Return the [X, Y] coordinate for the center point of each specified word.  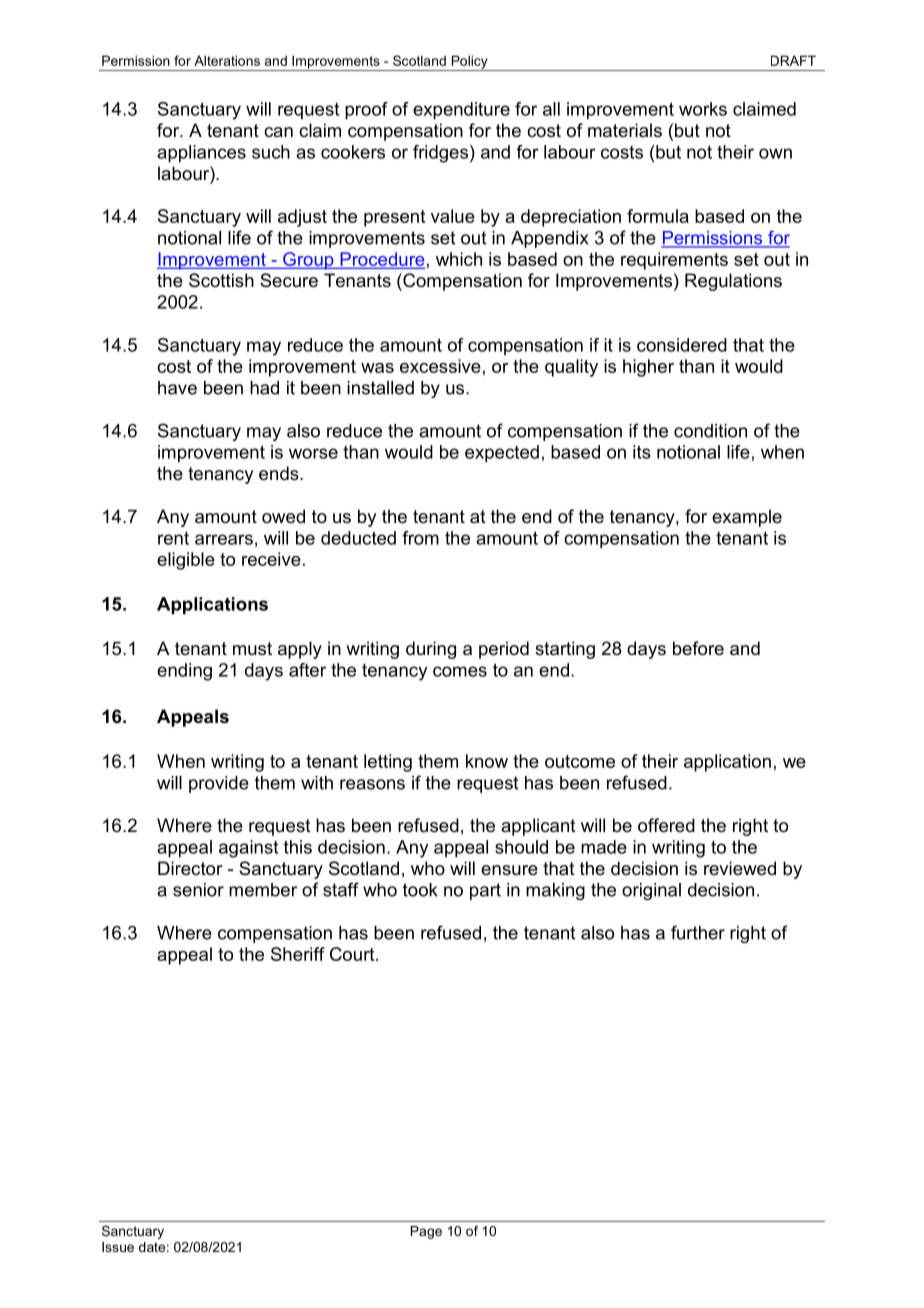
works [703, 109]
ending [184, 672]
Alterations [227, 60]
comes [460, 671]
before [698, 648]
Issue [118, 1247]
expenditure [461, 111]
